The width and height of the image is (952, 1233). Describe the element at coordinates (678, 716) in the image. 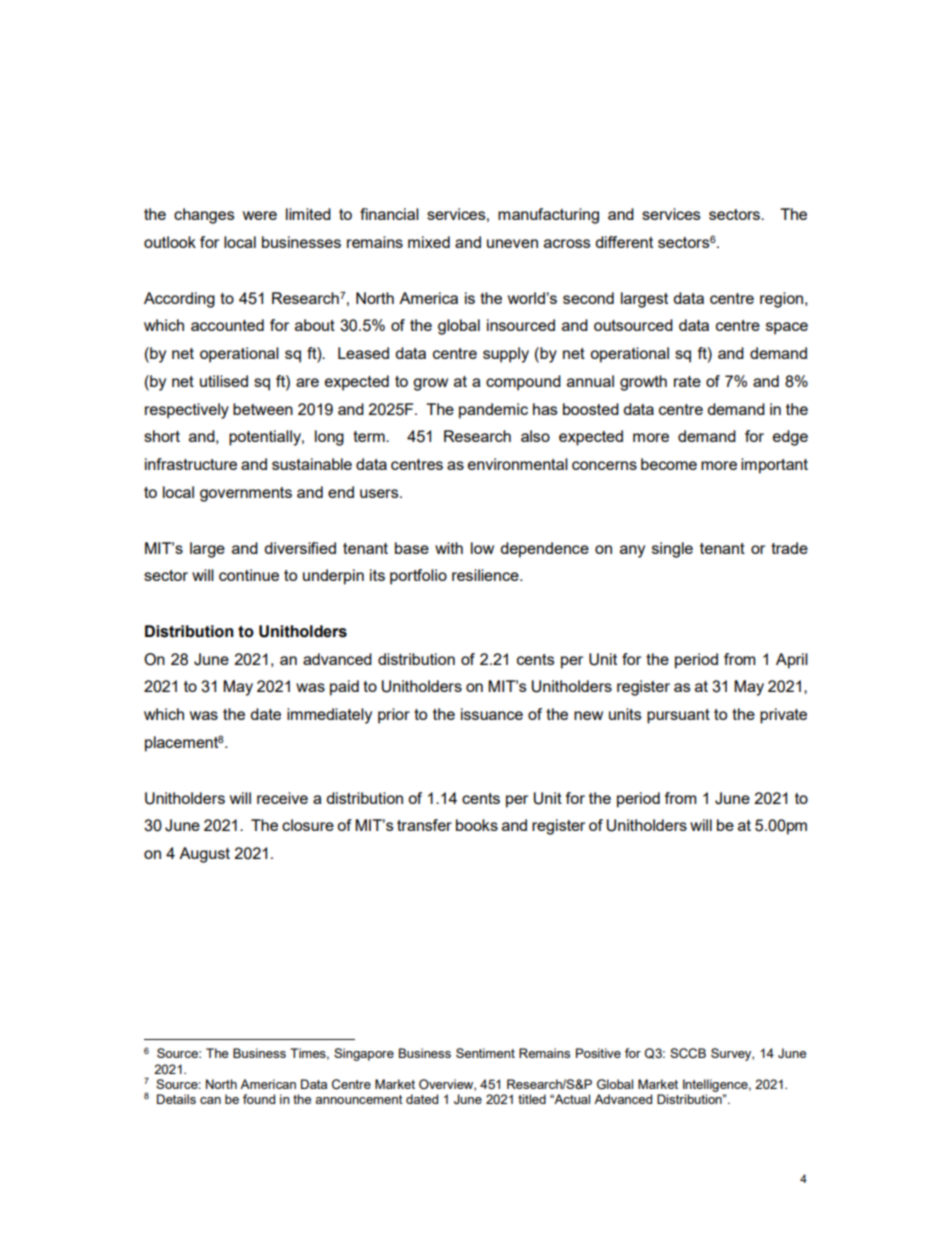

I see `pursuant` at that location.
